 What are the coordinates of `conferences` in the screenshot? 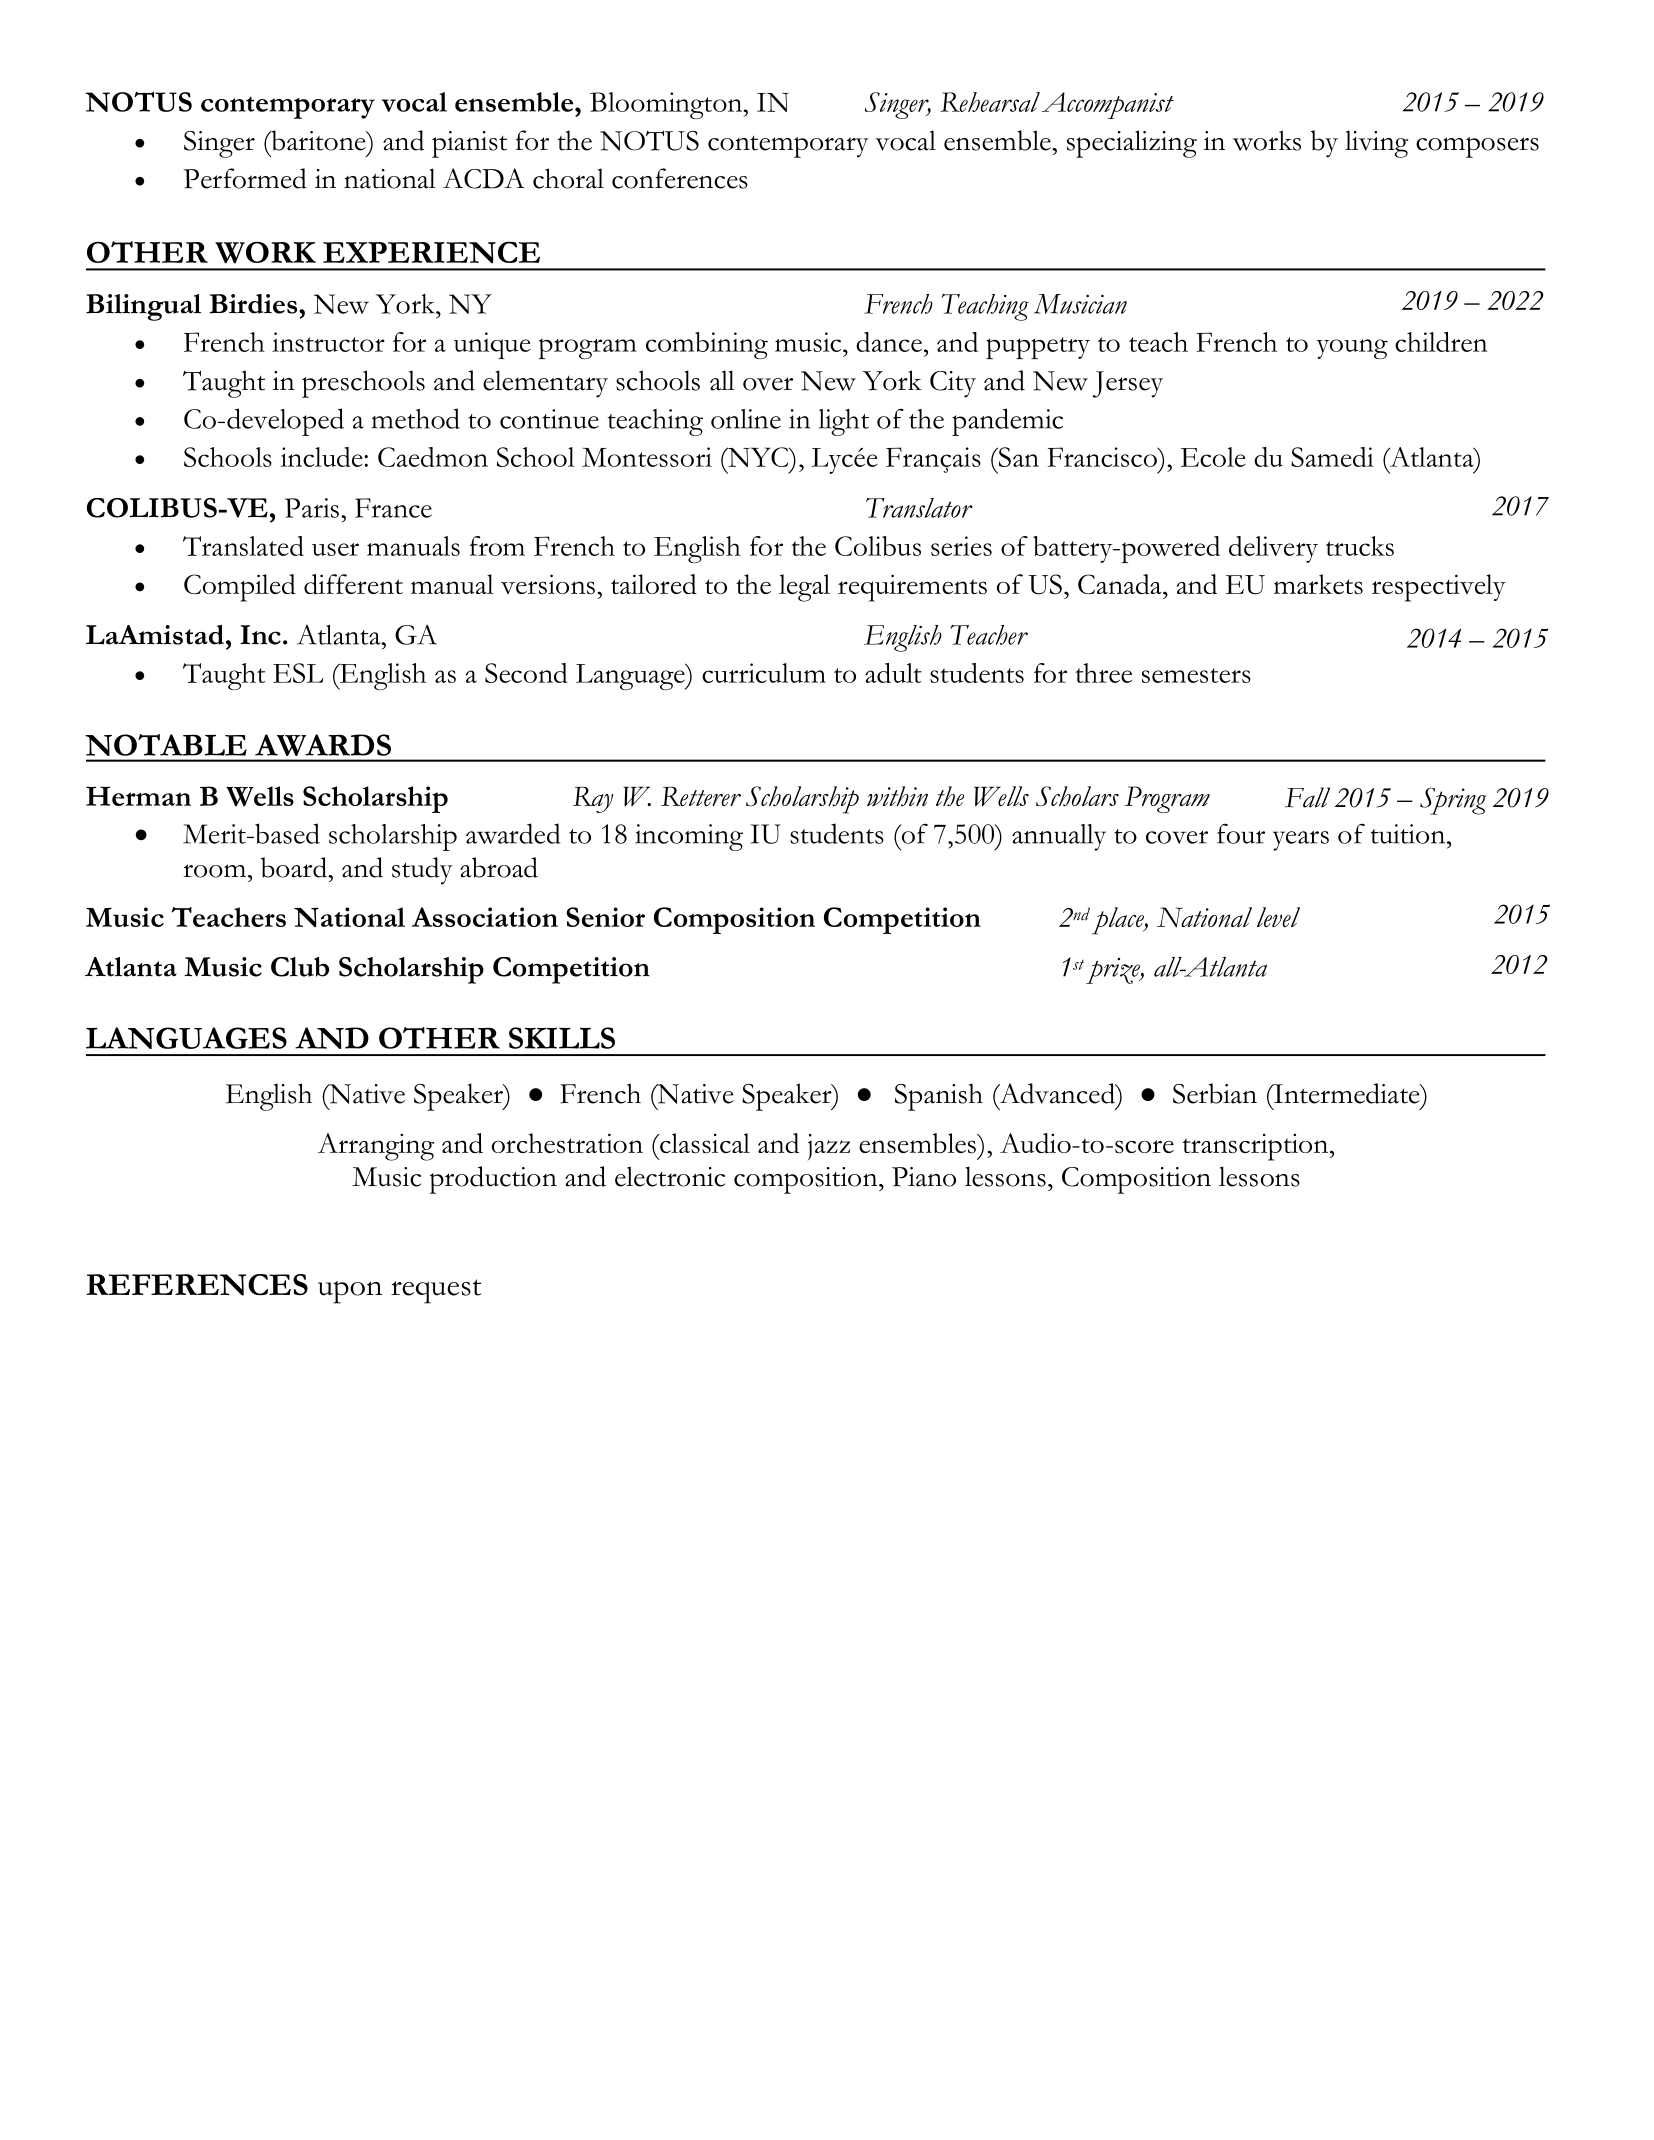 It's located at (680, 178).
